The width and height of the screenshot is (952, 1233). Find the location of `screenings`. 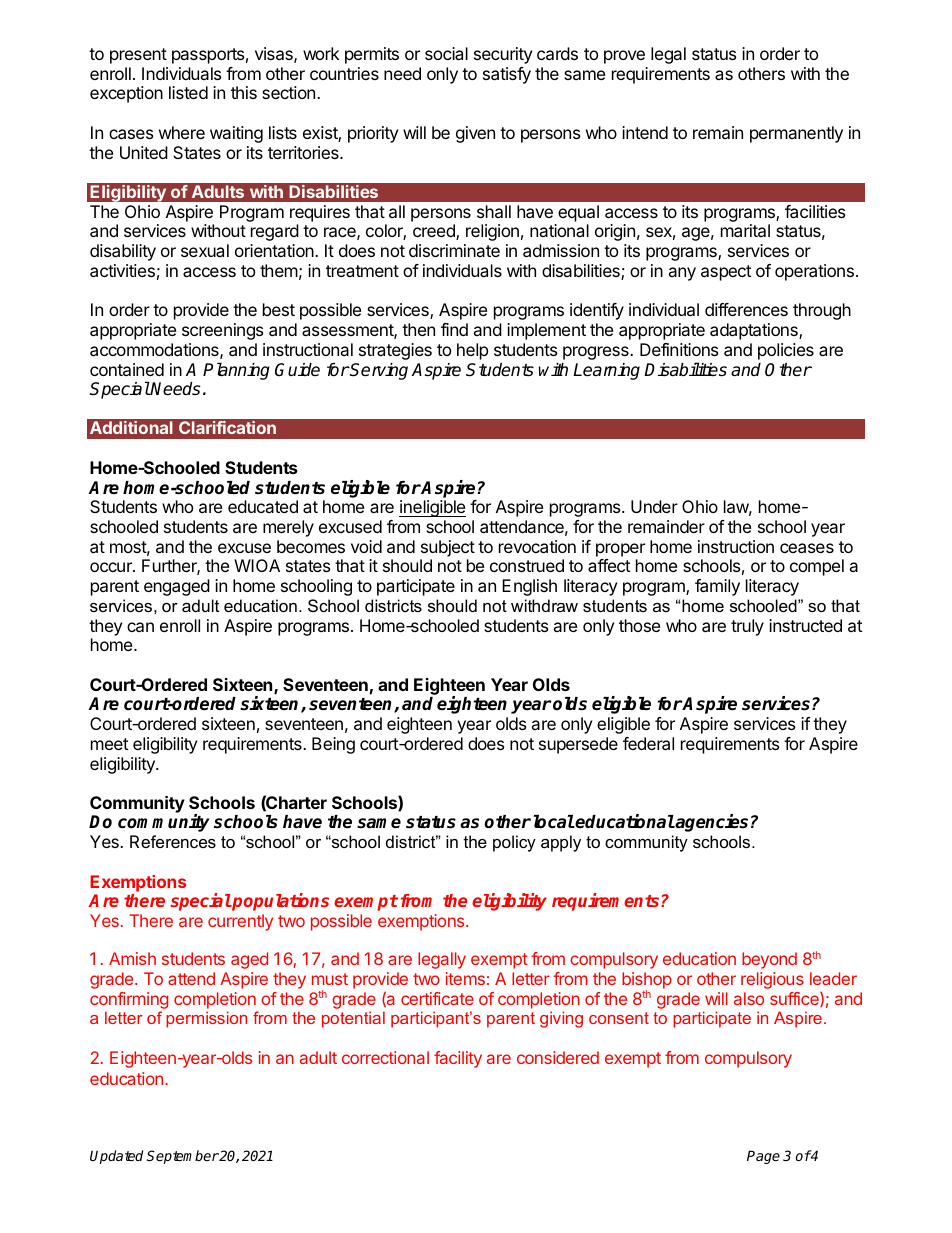

screenings is located at coordinates (222, 331).
